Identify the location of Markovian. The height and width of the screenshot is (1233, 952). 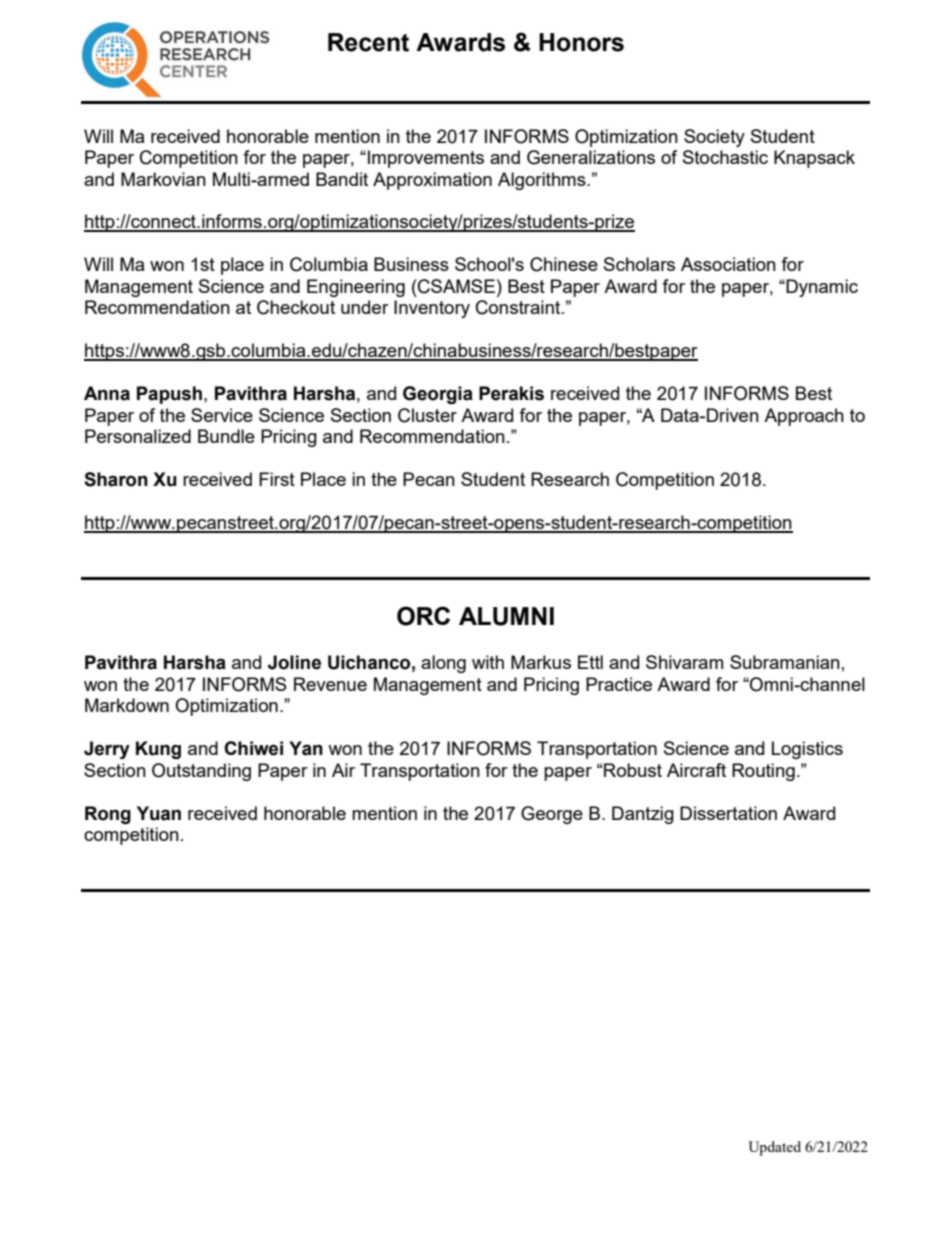
(163, 179).
